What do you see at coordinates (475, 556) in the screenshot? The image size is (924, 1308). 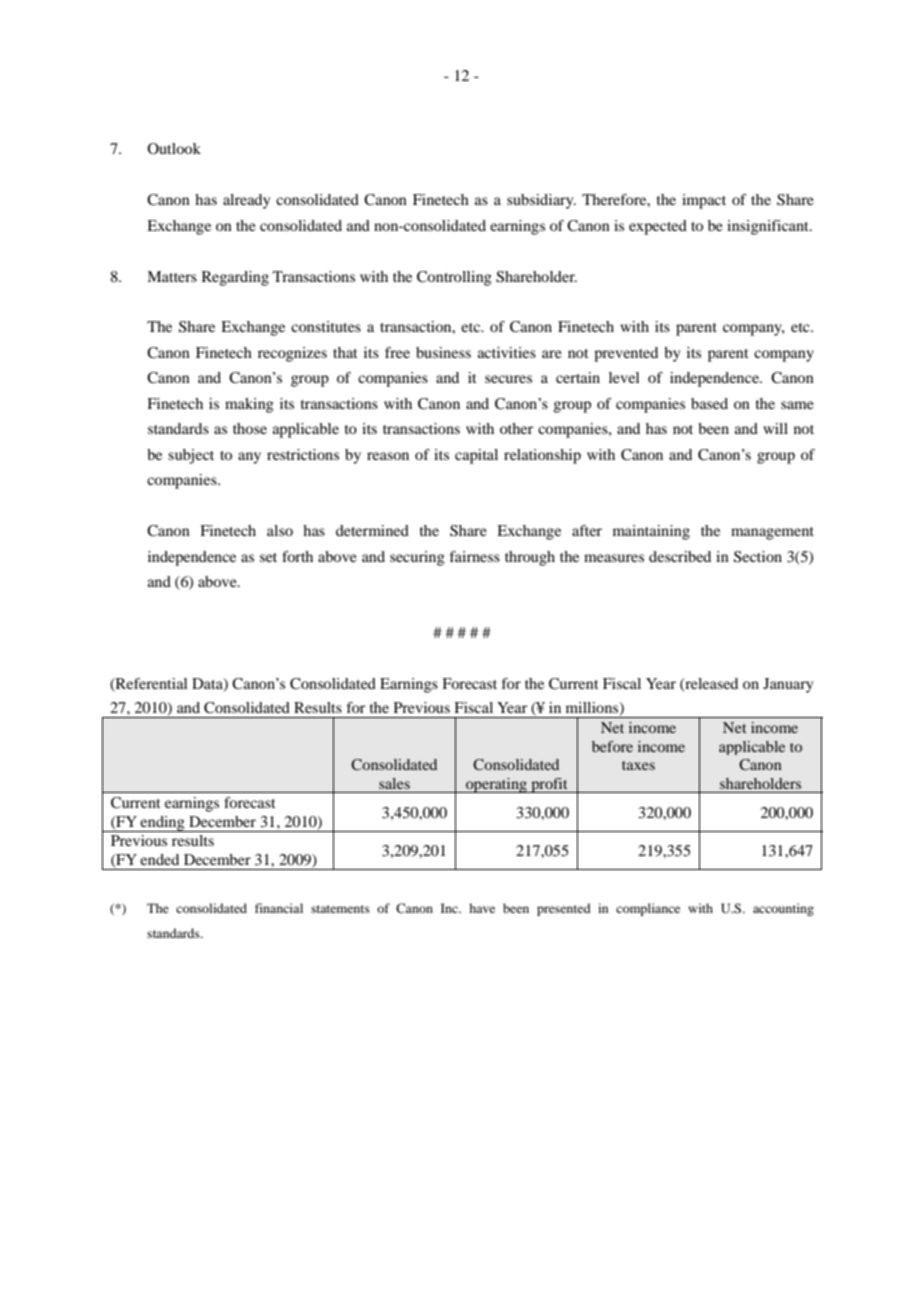 I see `fairness` at bounding box center [475, 556].
